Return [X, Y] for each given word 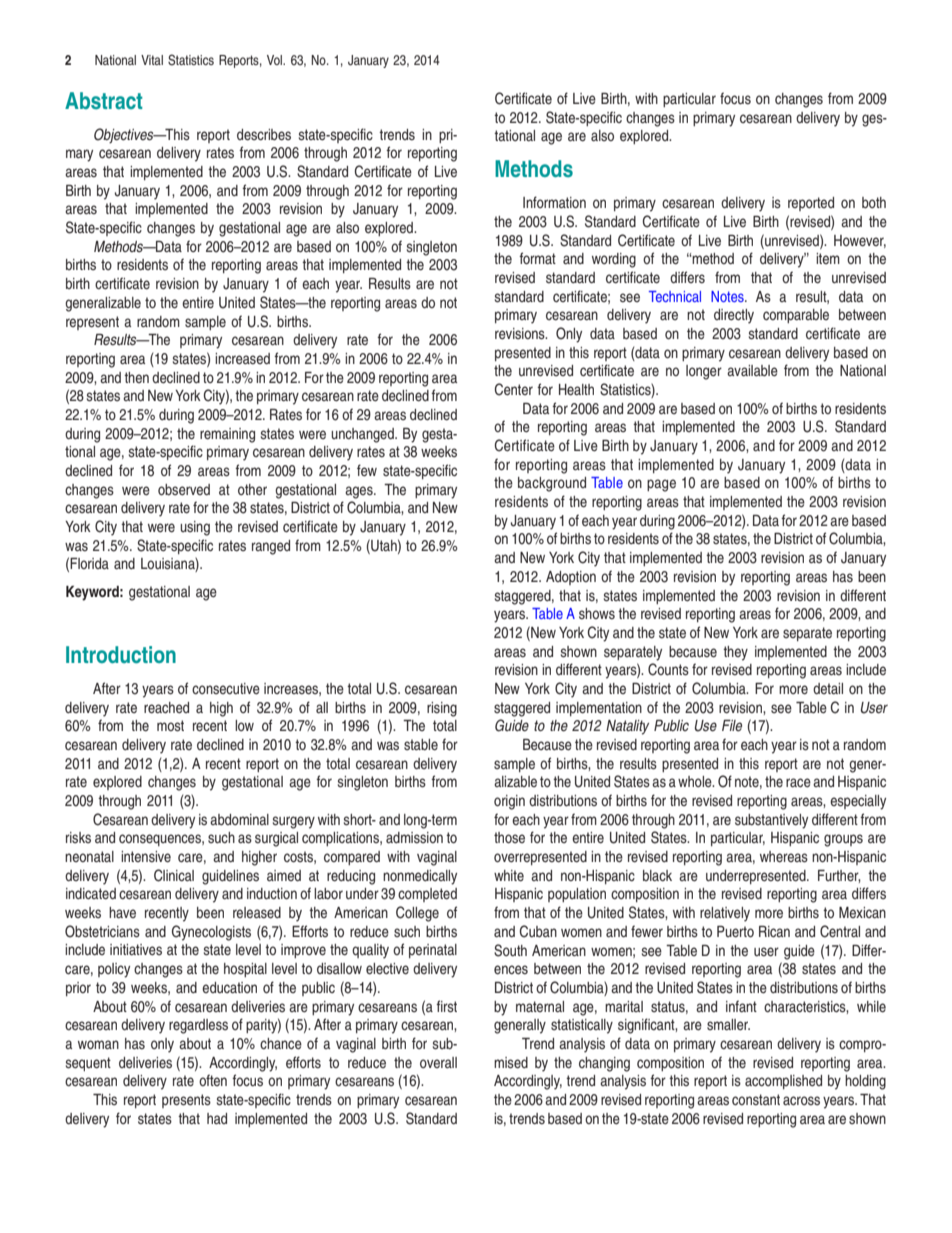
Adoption [571, 578]
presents [186, 1101]
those [509, 837]
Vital [152, 60]
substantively [771, 821]
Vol [276, 60]
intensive [146, 856]
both [874, 202]
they [735, 653]
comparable [796, 316]
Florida [89, 563]
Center [514, 389]
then [136, 377]
